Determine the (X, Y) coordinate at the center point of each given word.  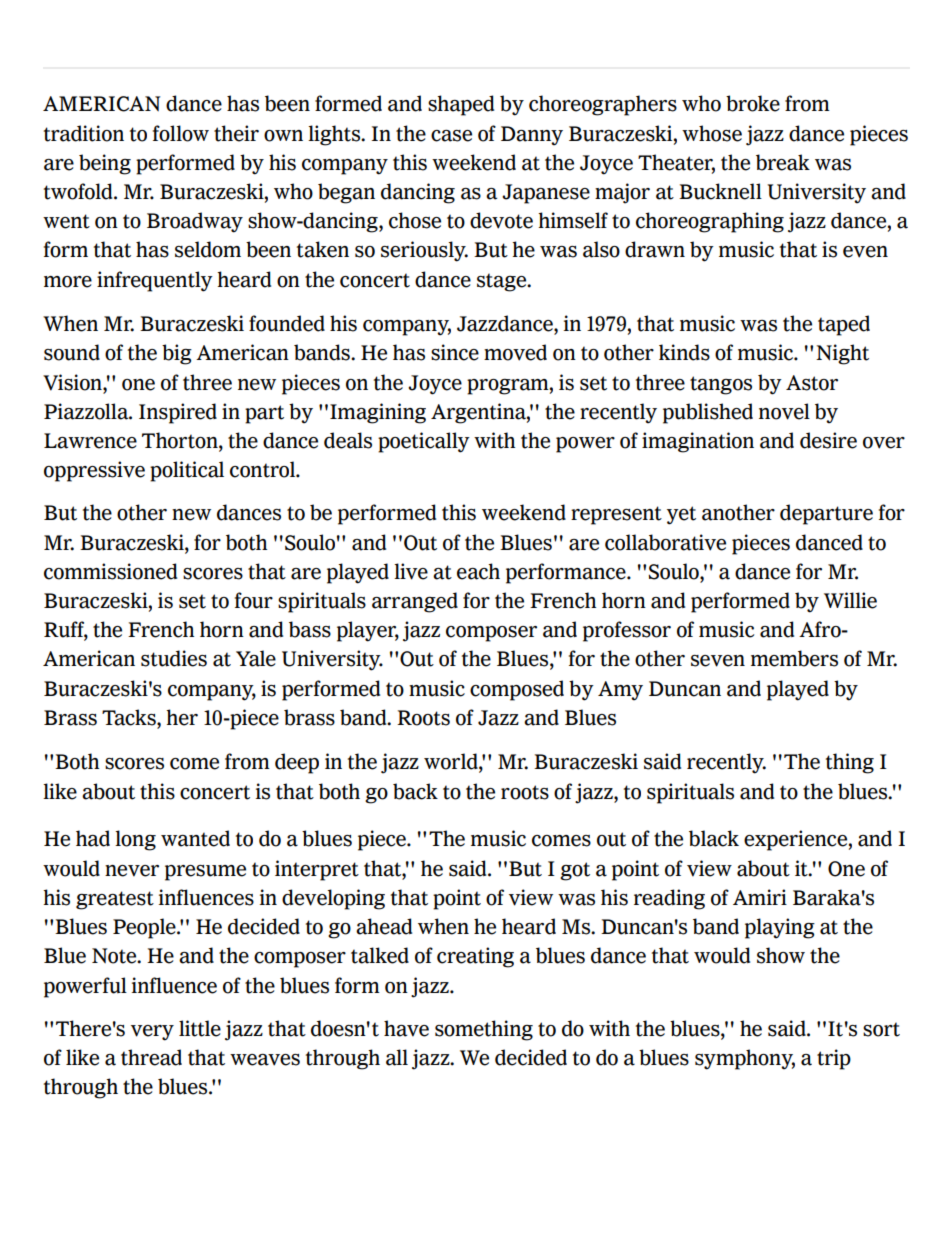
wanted (195, 838)
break (783, 162)
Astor (812, 383)
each (478, 571)
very (152, 1033)
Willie (850, 600)
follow (181, 133)
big (177, 354)
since (455, 352)
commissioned (110, 571)
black (714, 838)
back (415, 791)
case (451, 136)
